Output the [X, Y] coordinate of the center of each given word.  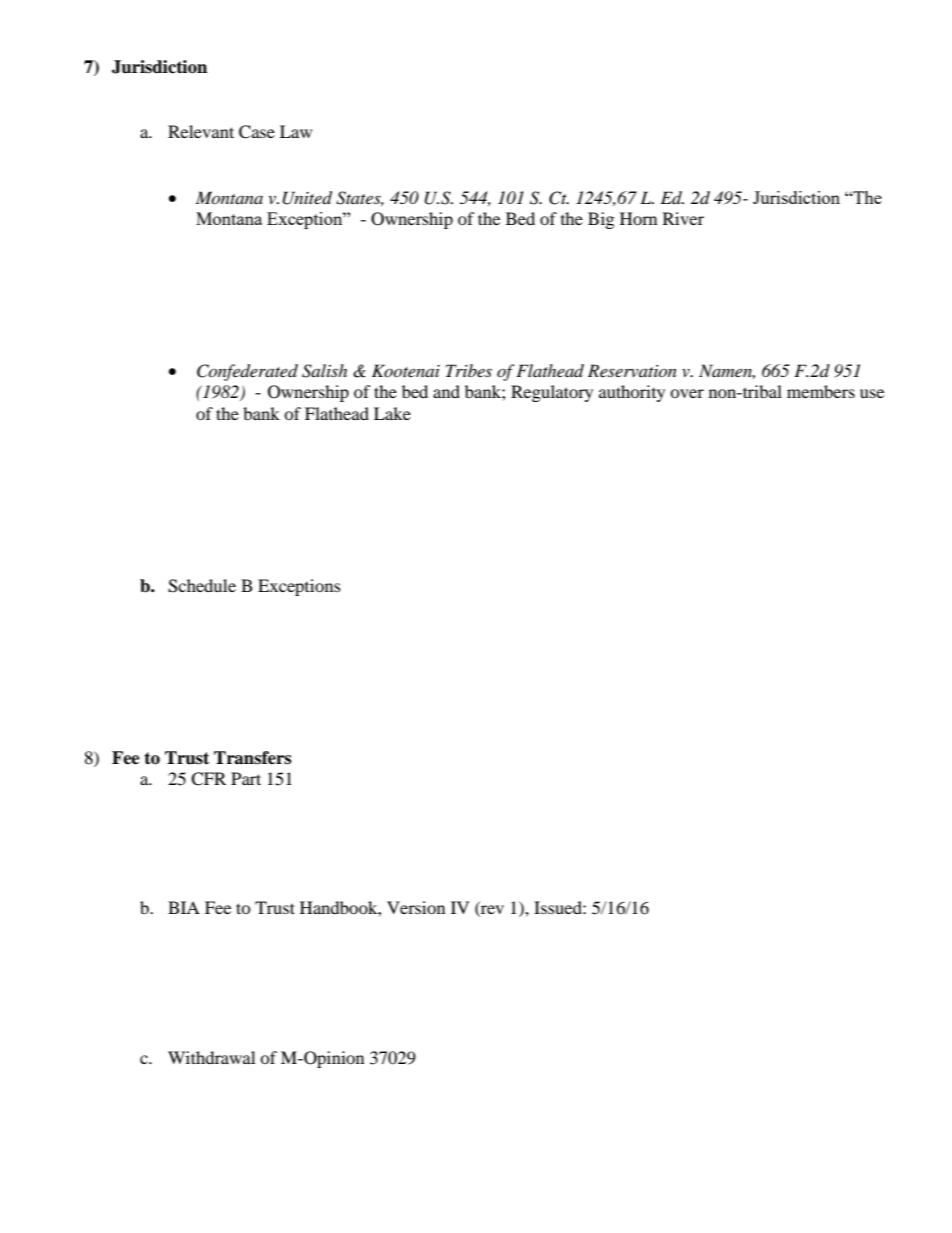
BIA [184, 907]
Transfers [252, 758]
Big [601, 220]
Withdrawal [211, 1057]
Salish [324, 371]
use [872, 393]
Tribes [469, 370]
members [821, 391]
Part [246, 778]
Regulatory [552, 393]
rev [491, 911]
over [687, 393]
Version [416, 907]
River [683, 218]
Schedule [202, 586]
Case [257, 132]
